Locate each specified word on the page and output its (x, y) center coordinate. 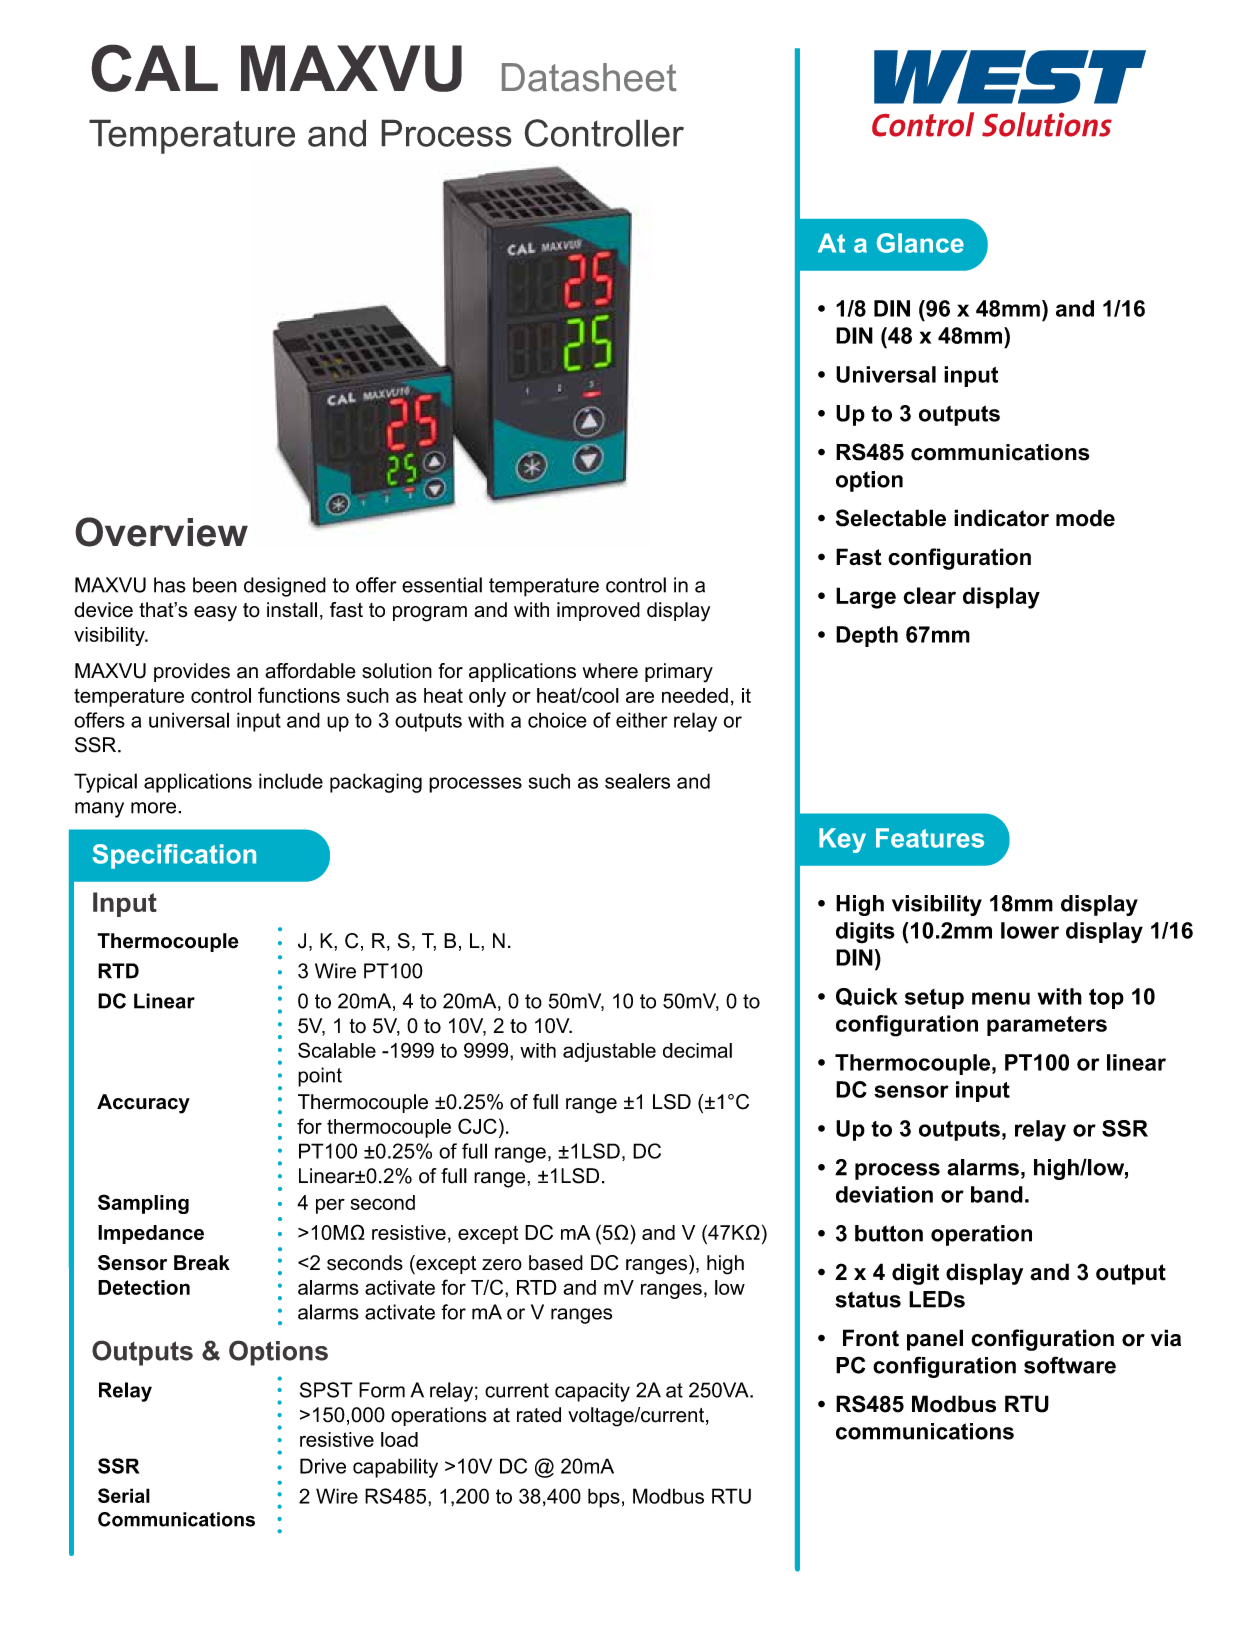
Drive (323, 1466)
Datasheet (589, 77)
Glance (920, 243)
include (291, 781)
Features (930, 838)
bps (604, 1498)
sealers (637, 781)
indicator (1001, 518)
